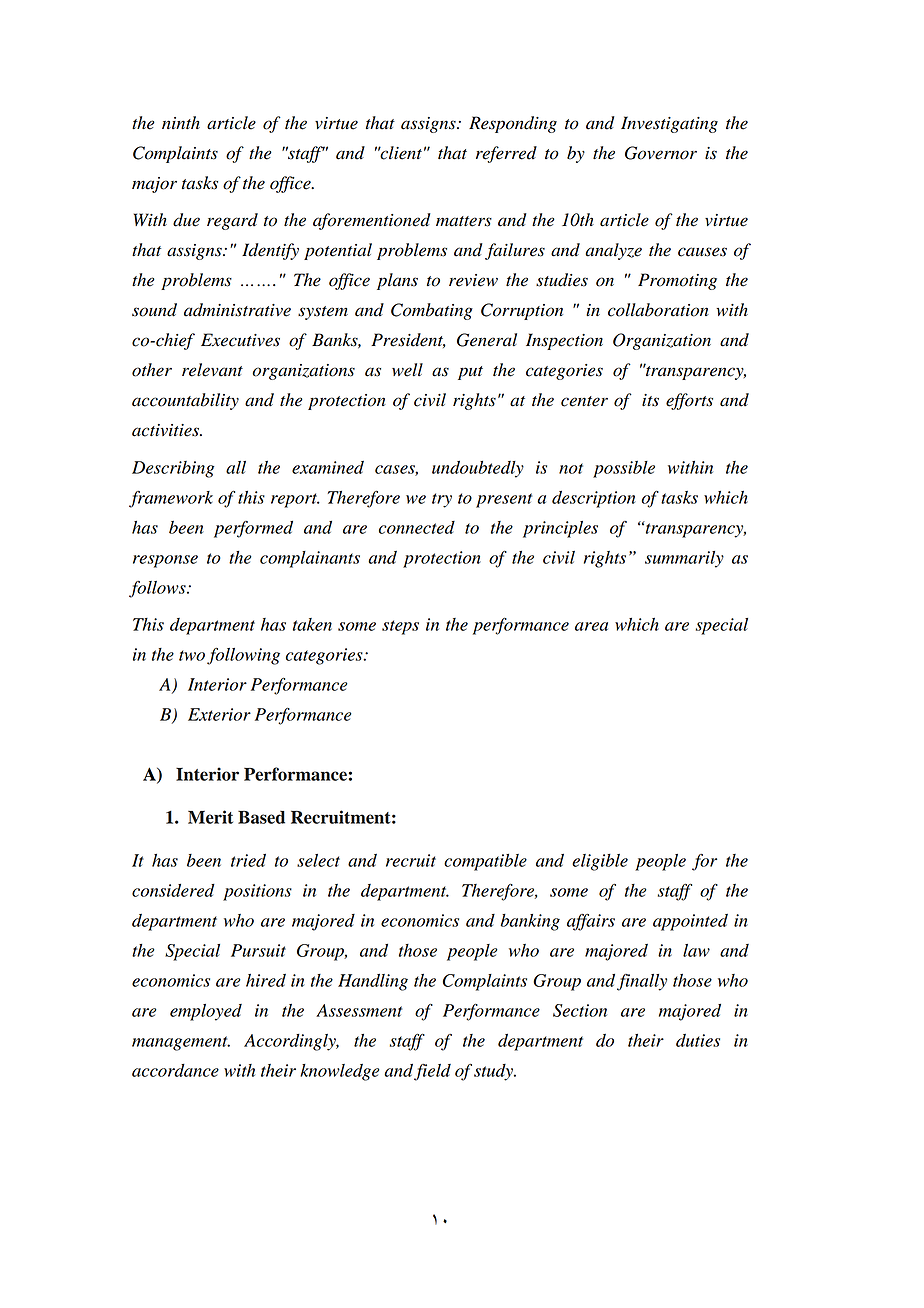  I want to click on area, so click(591, 626).
